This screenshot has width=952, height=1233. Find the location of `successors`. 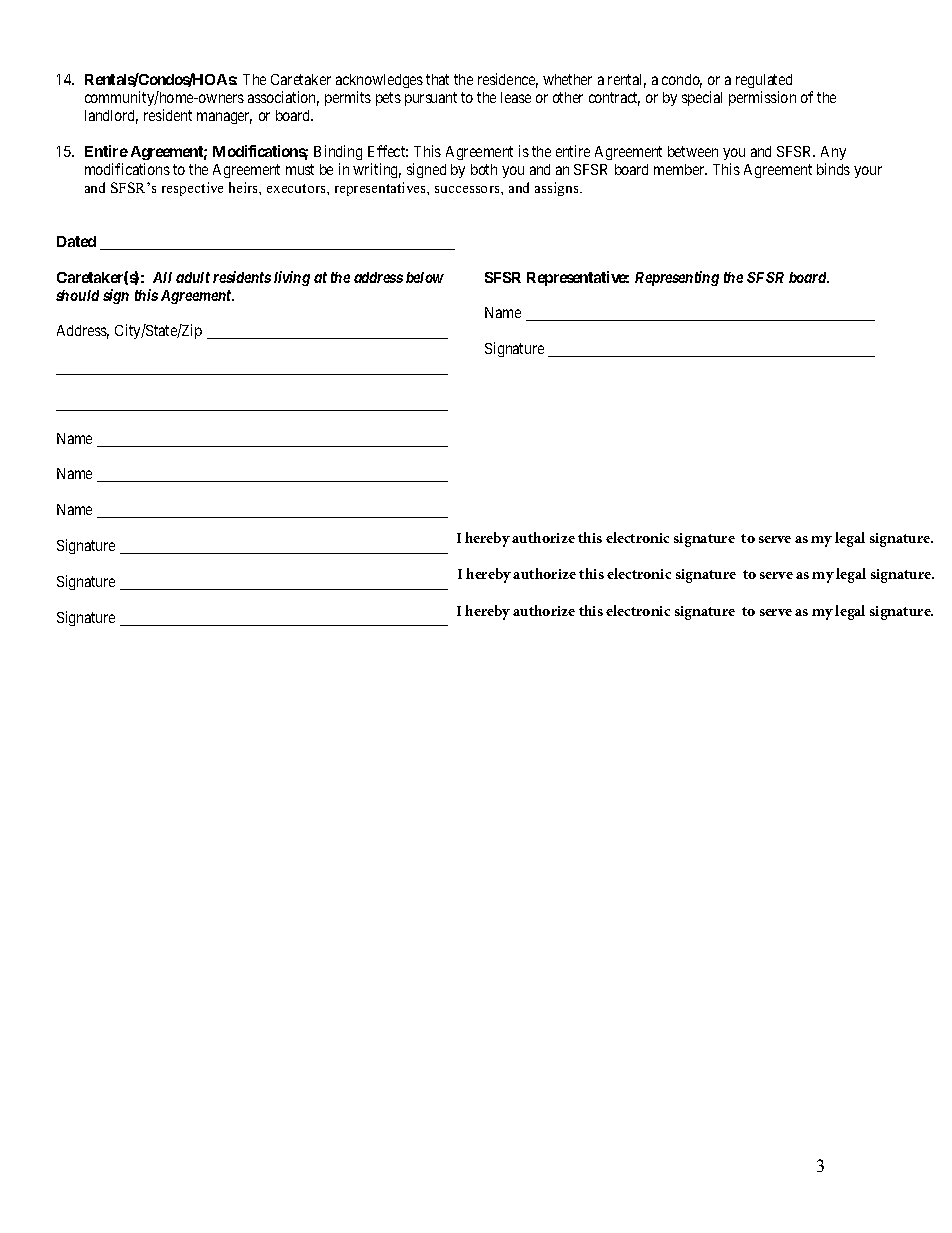

successors is located at coordinates (468, 189).
